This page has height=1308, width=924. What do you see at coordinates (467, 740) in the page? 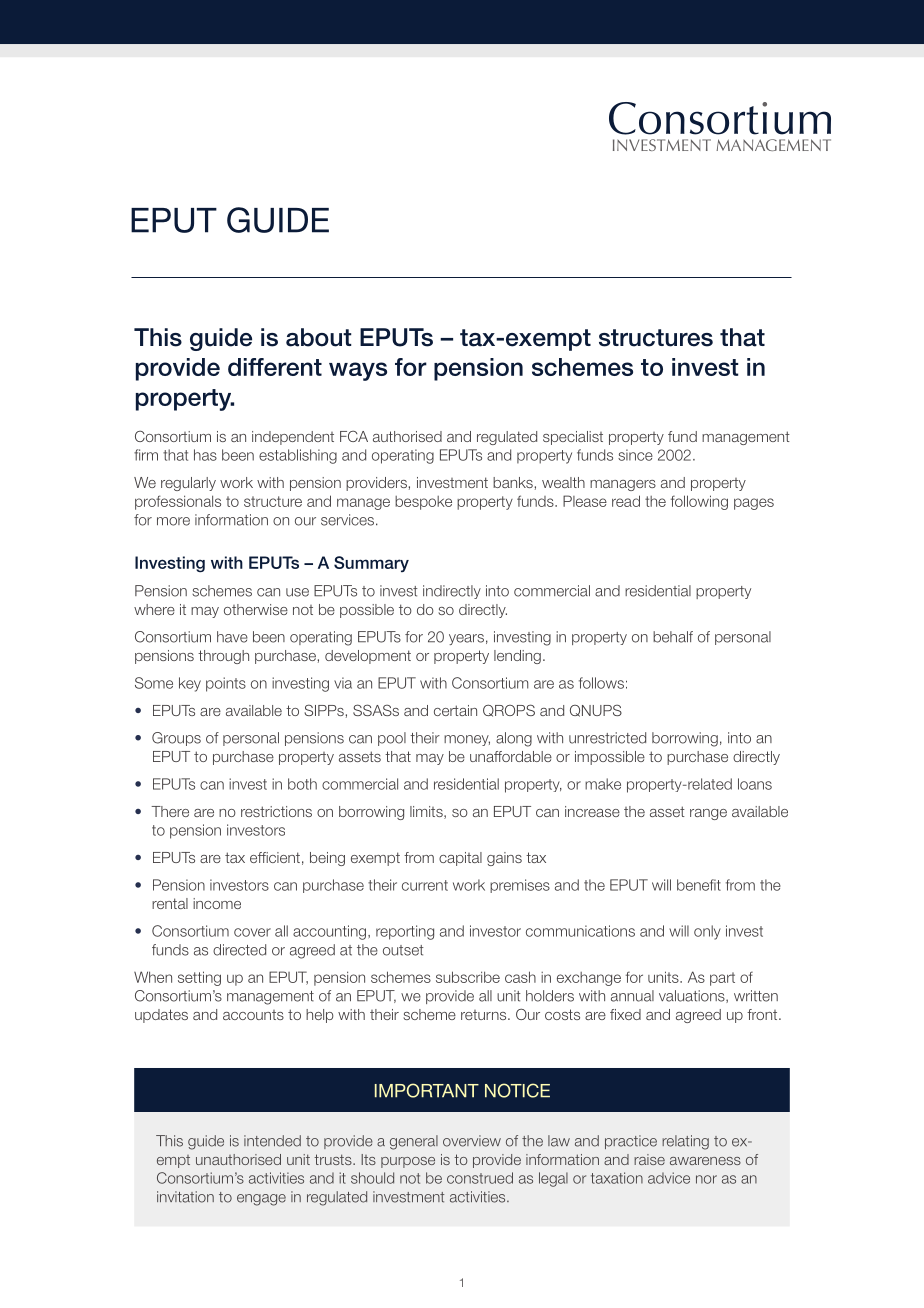
I see `money` at bounding box center [467, 740].
